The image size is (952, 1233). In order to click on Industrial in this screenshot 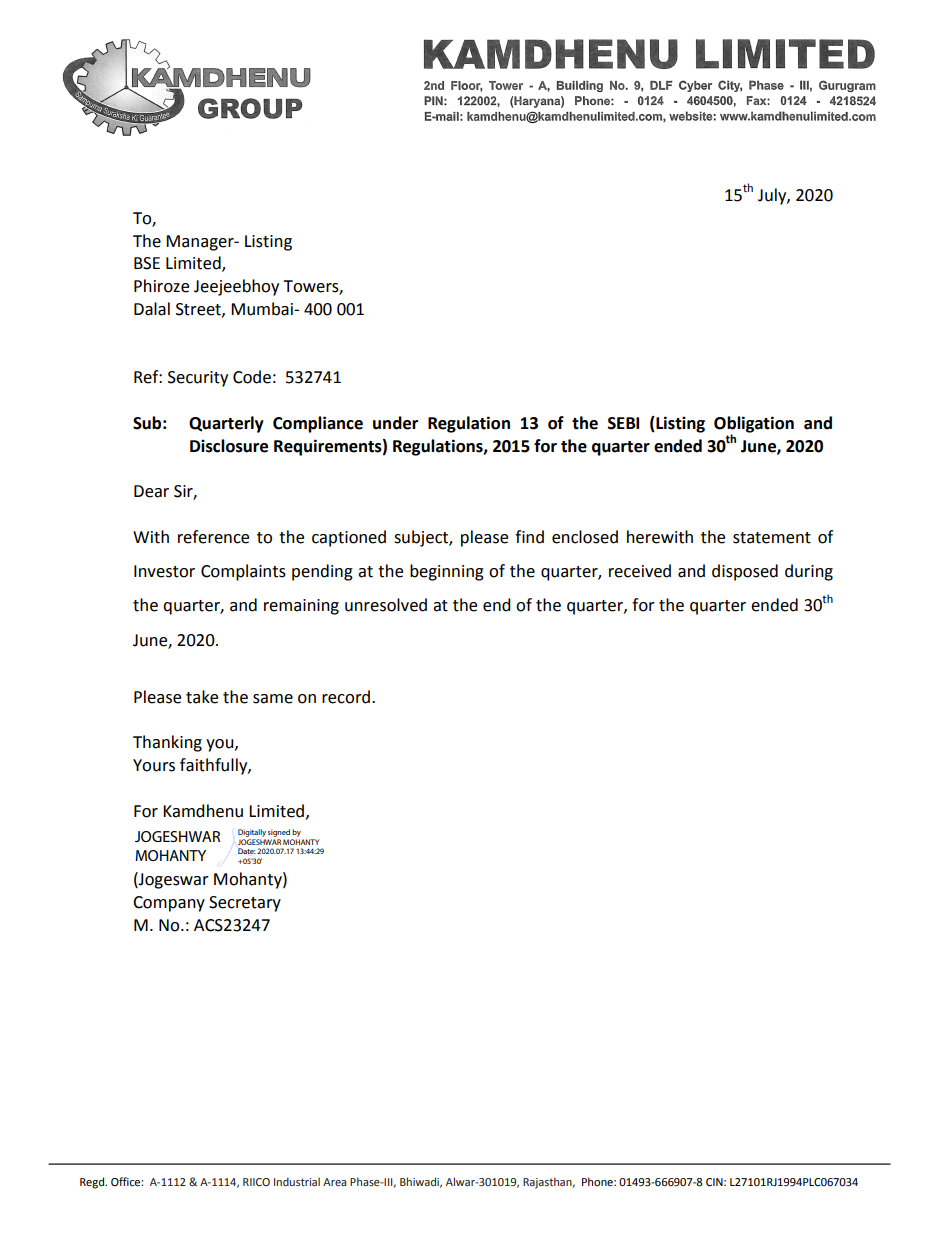, I will do `click(297, 1181)`.
